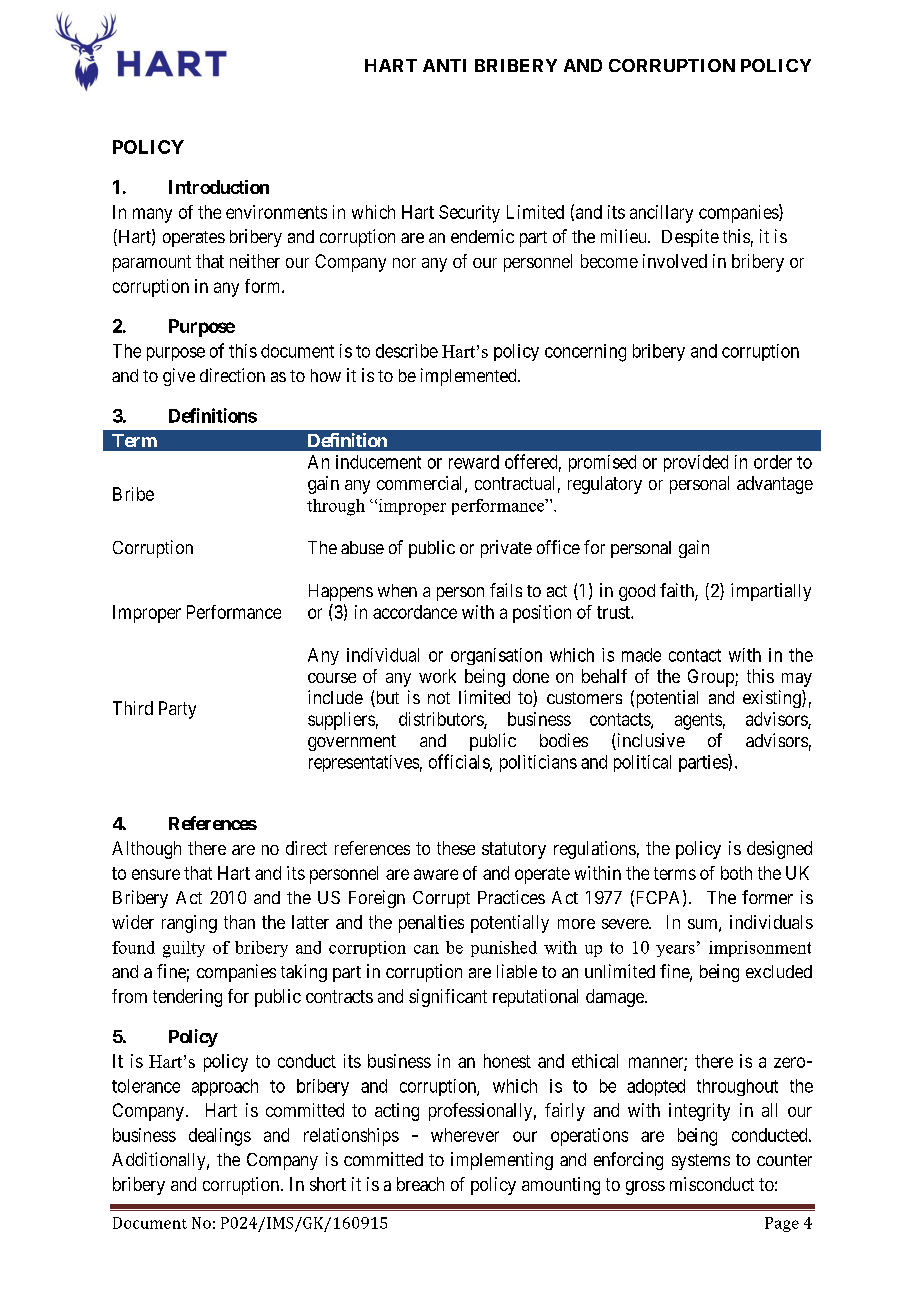  What do you see at coordinates (496, 656) in the screenshot?
I see `organisation` at bounding box center [496, 656].
